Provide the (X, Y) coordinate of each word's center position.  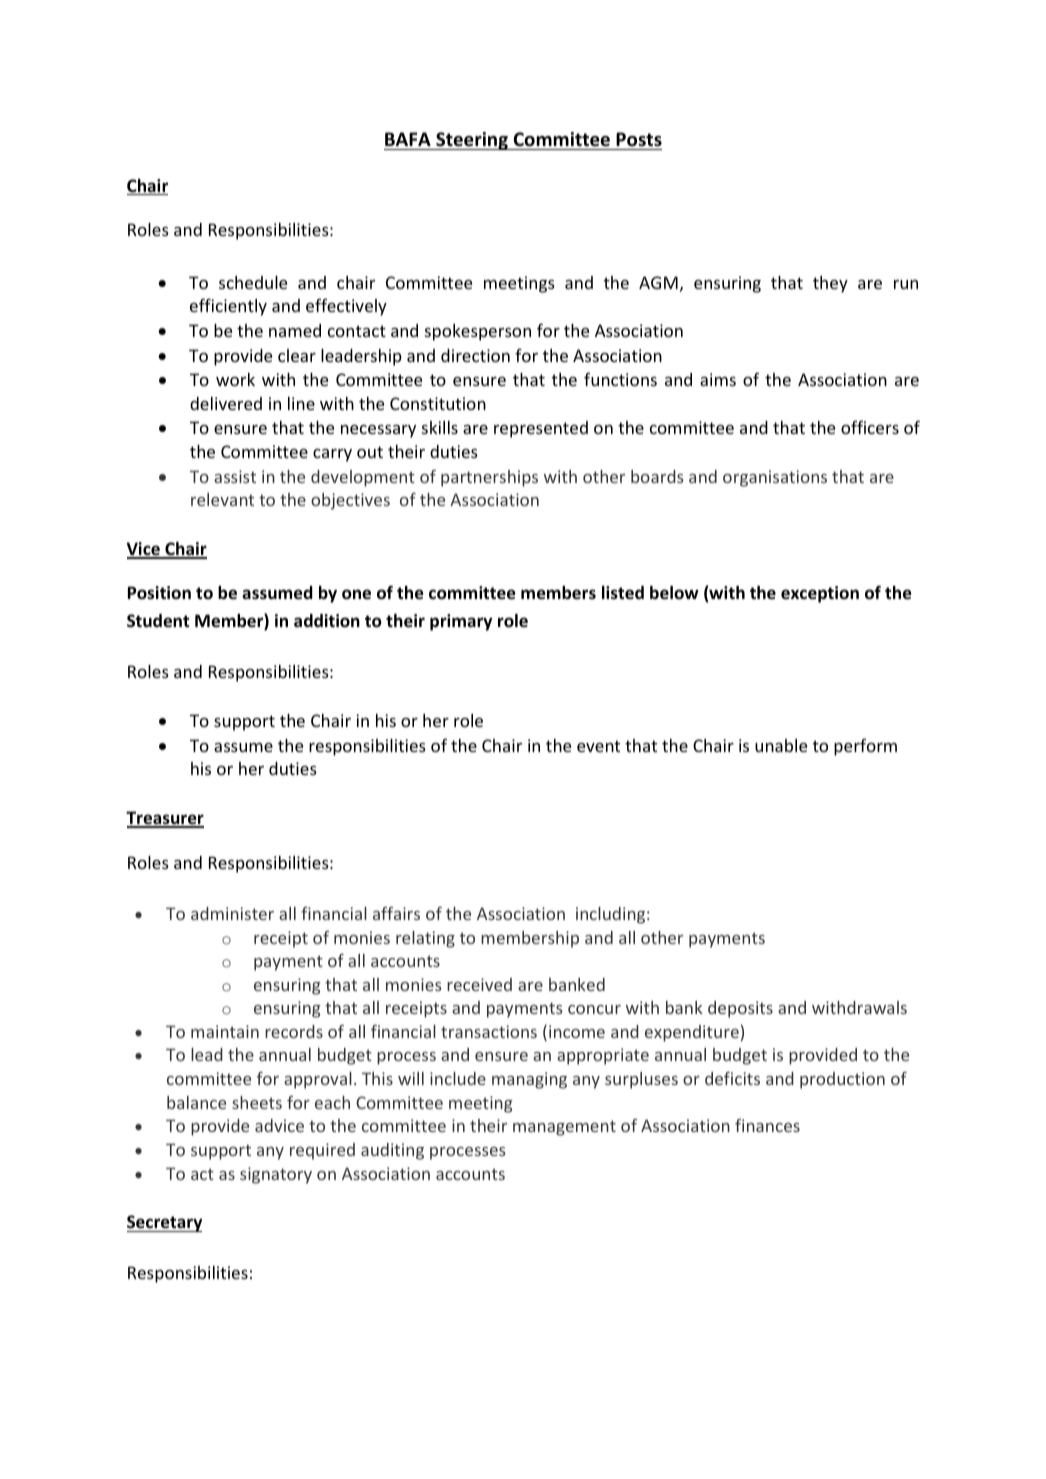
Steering (472, 141)
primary (461, 622)
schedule (253, 282)
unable (781, 745)
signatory (276, 1175)
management (564, 1128)
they (830, 284)
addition (327, 621)
